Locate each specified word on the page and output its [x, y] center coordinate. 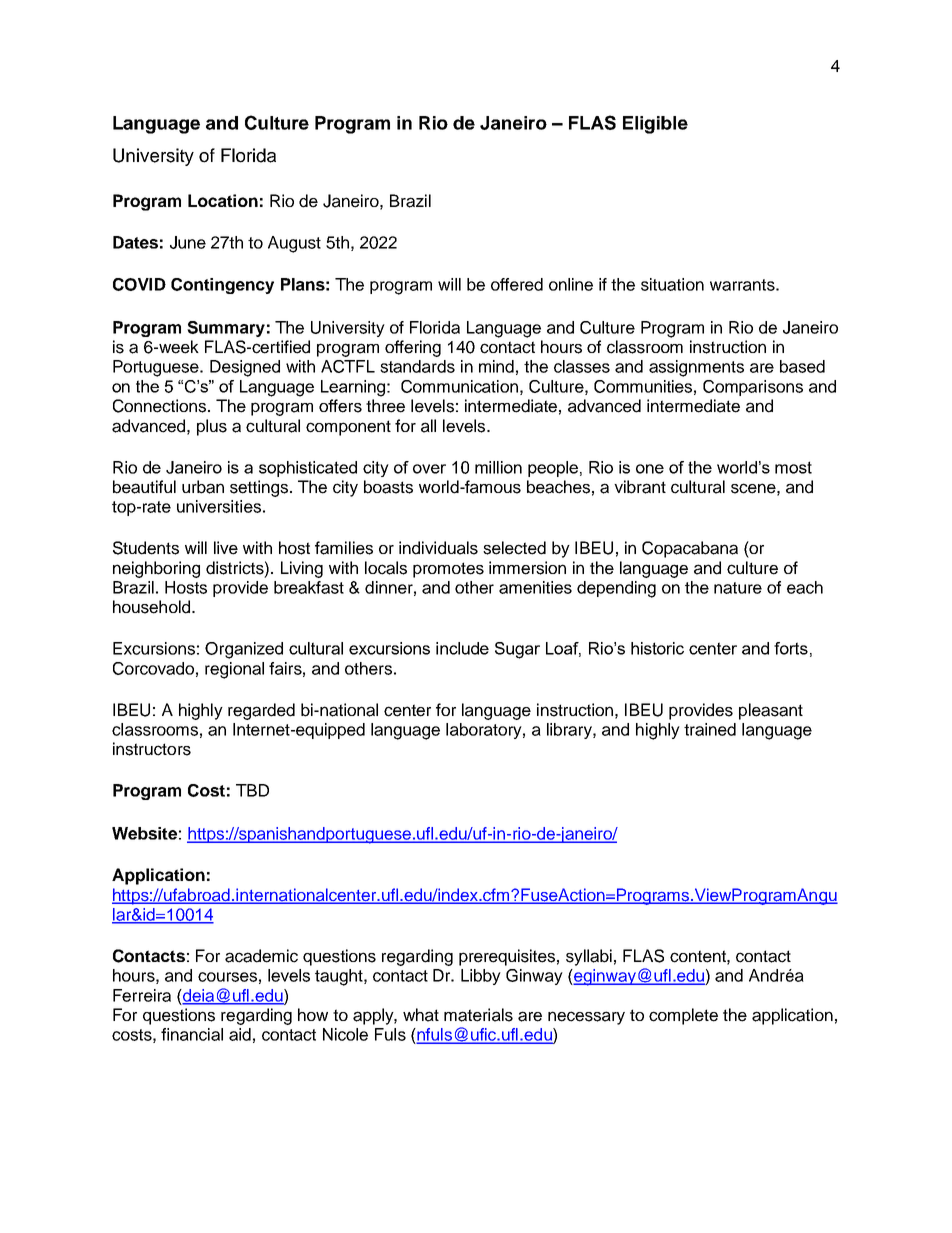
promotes [448, 570]
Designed [245, 368]
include [462, 648]
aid [240, 1034]
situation [672, 284]
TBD [252, 790]
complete [683, 1016]
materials [478, 1015]
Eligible [655, 125]
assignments [696, 368]
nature [738, 588]
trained [710, 729]
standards [417, 366]
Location [223, 200]
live [226, 548]
